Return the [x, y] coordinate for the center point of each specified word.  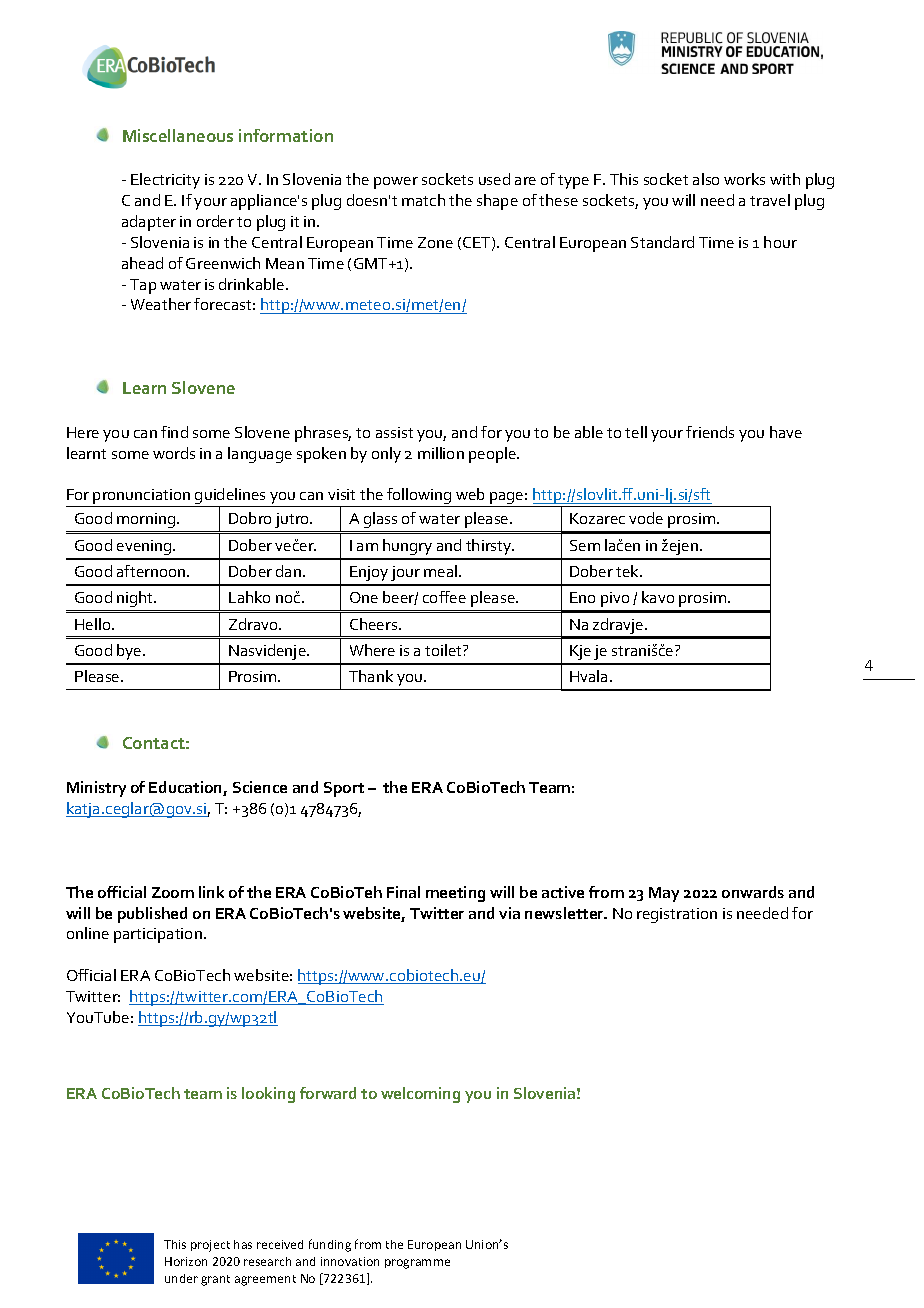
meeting [455, 894]
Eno [582, 597]
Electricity [165, 181]
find [174, 432]
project [210, 1246]
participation [158, 935]
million [441, 453]
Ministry [96, 789]
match [423, 200]
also [706, 179]
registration [677, 915]
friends [710, 432]
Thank [371, 676]
